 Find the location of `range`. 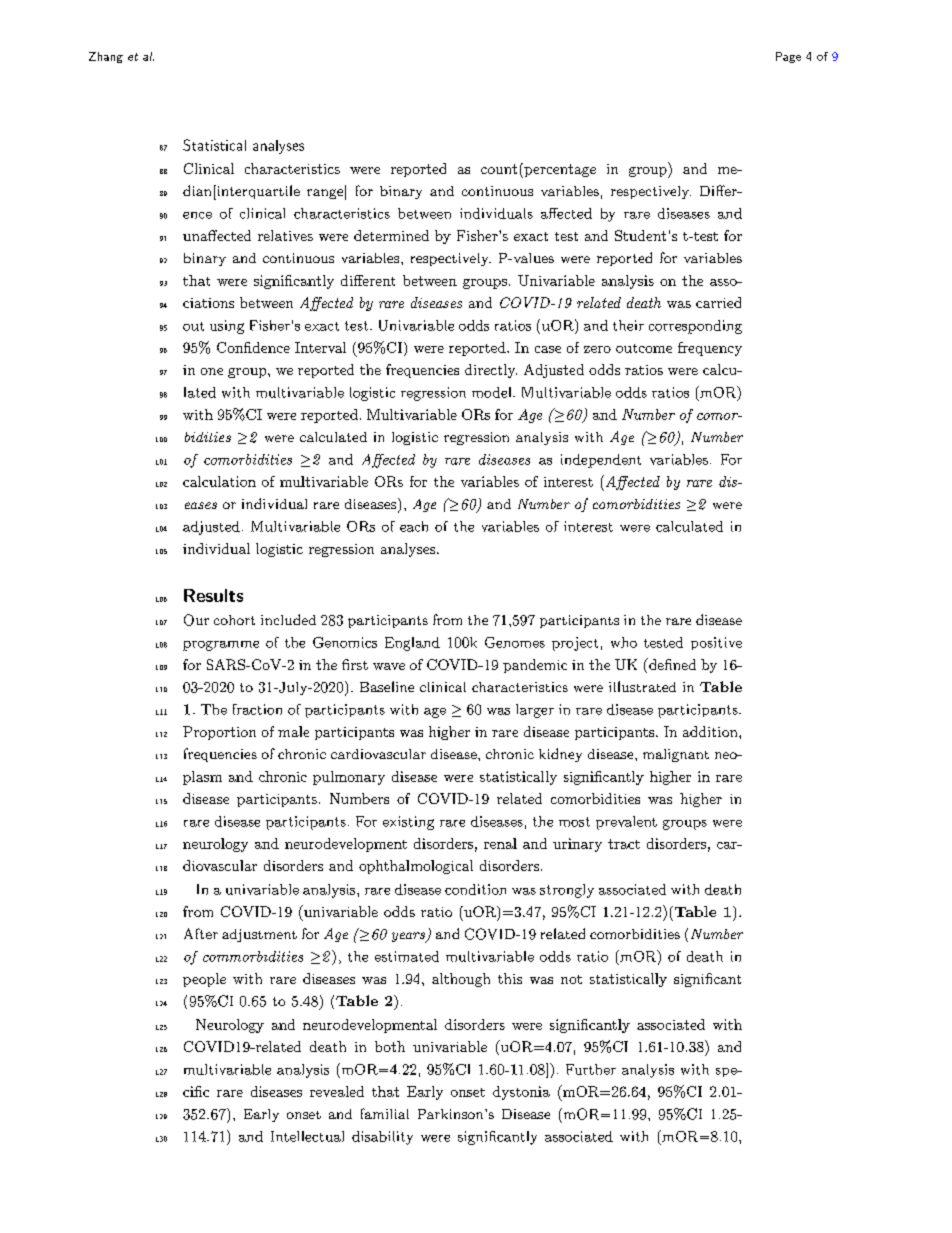

range is located at coordinates (325, 194).
